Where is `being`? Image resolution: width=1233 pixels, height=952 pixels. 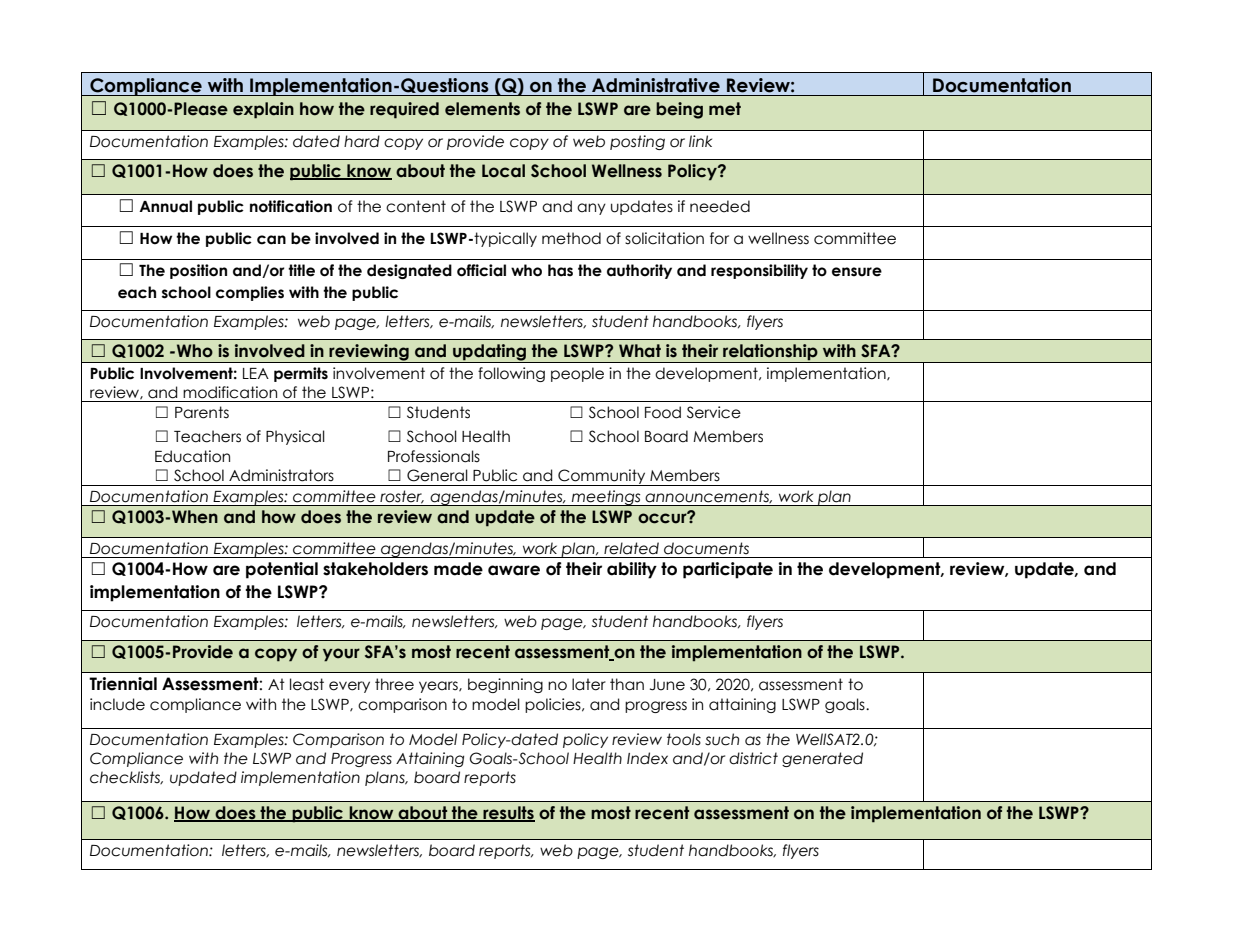
being is located at coordinates (679, 110).
